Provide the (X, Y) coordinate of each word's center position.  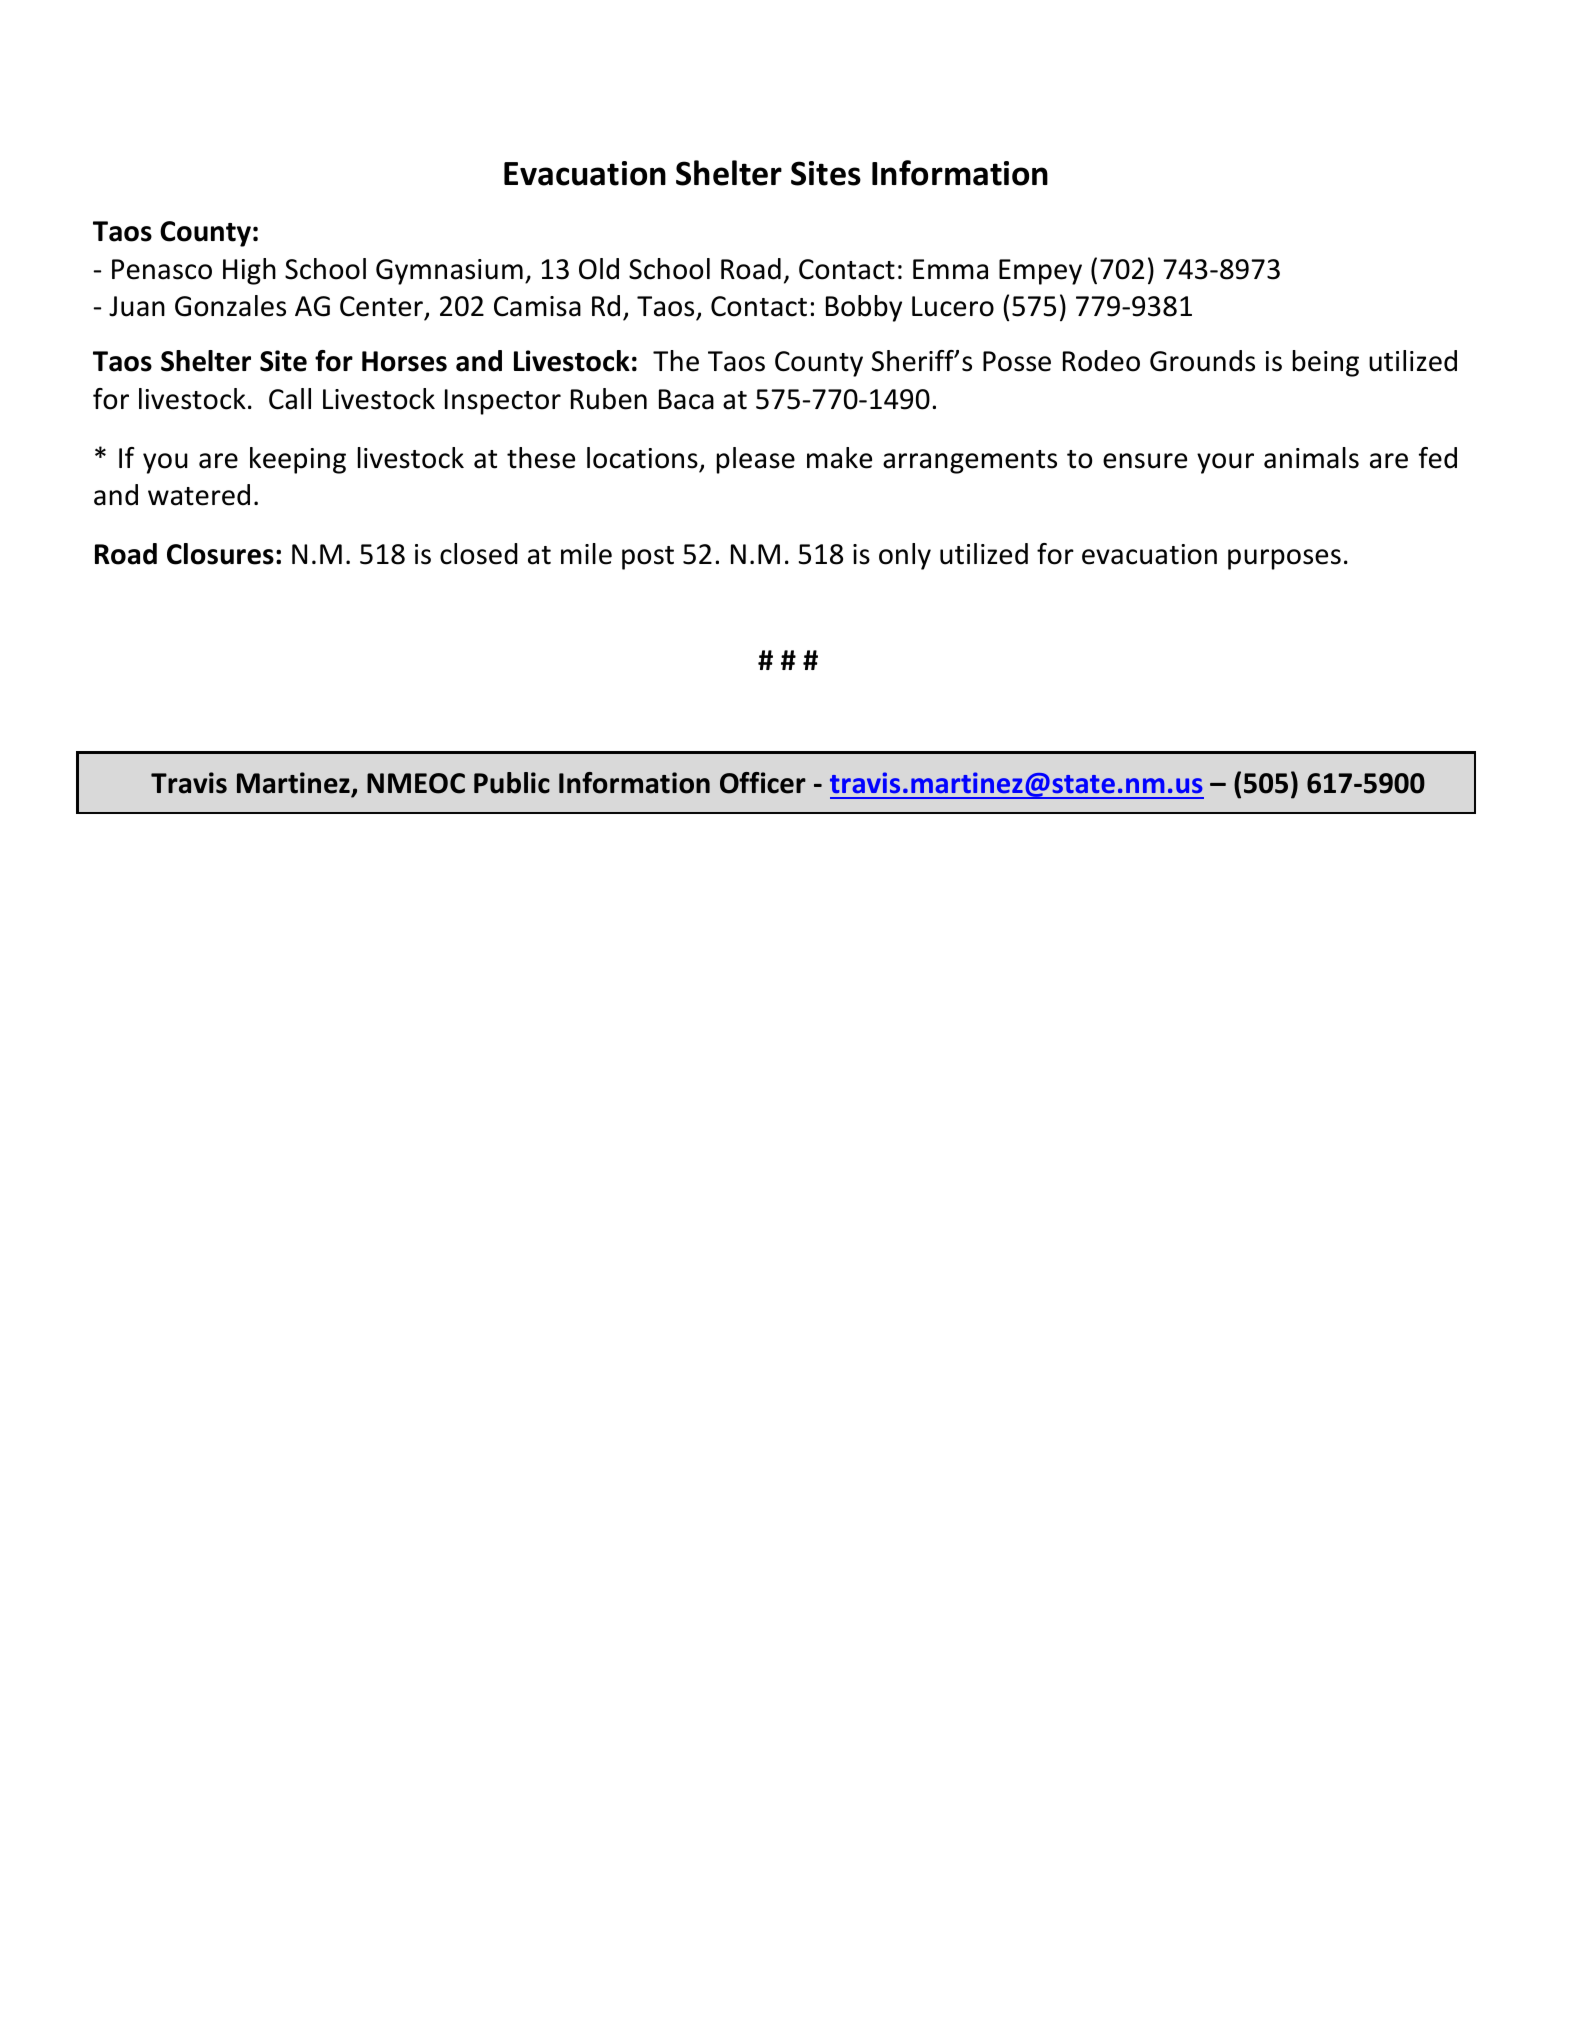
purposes (1284, 559)
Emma (950, 269)
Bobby (864, 308)
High (249, 271)
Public (512, 783)
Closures (220, 554)
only (905, 556)
